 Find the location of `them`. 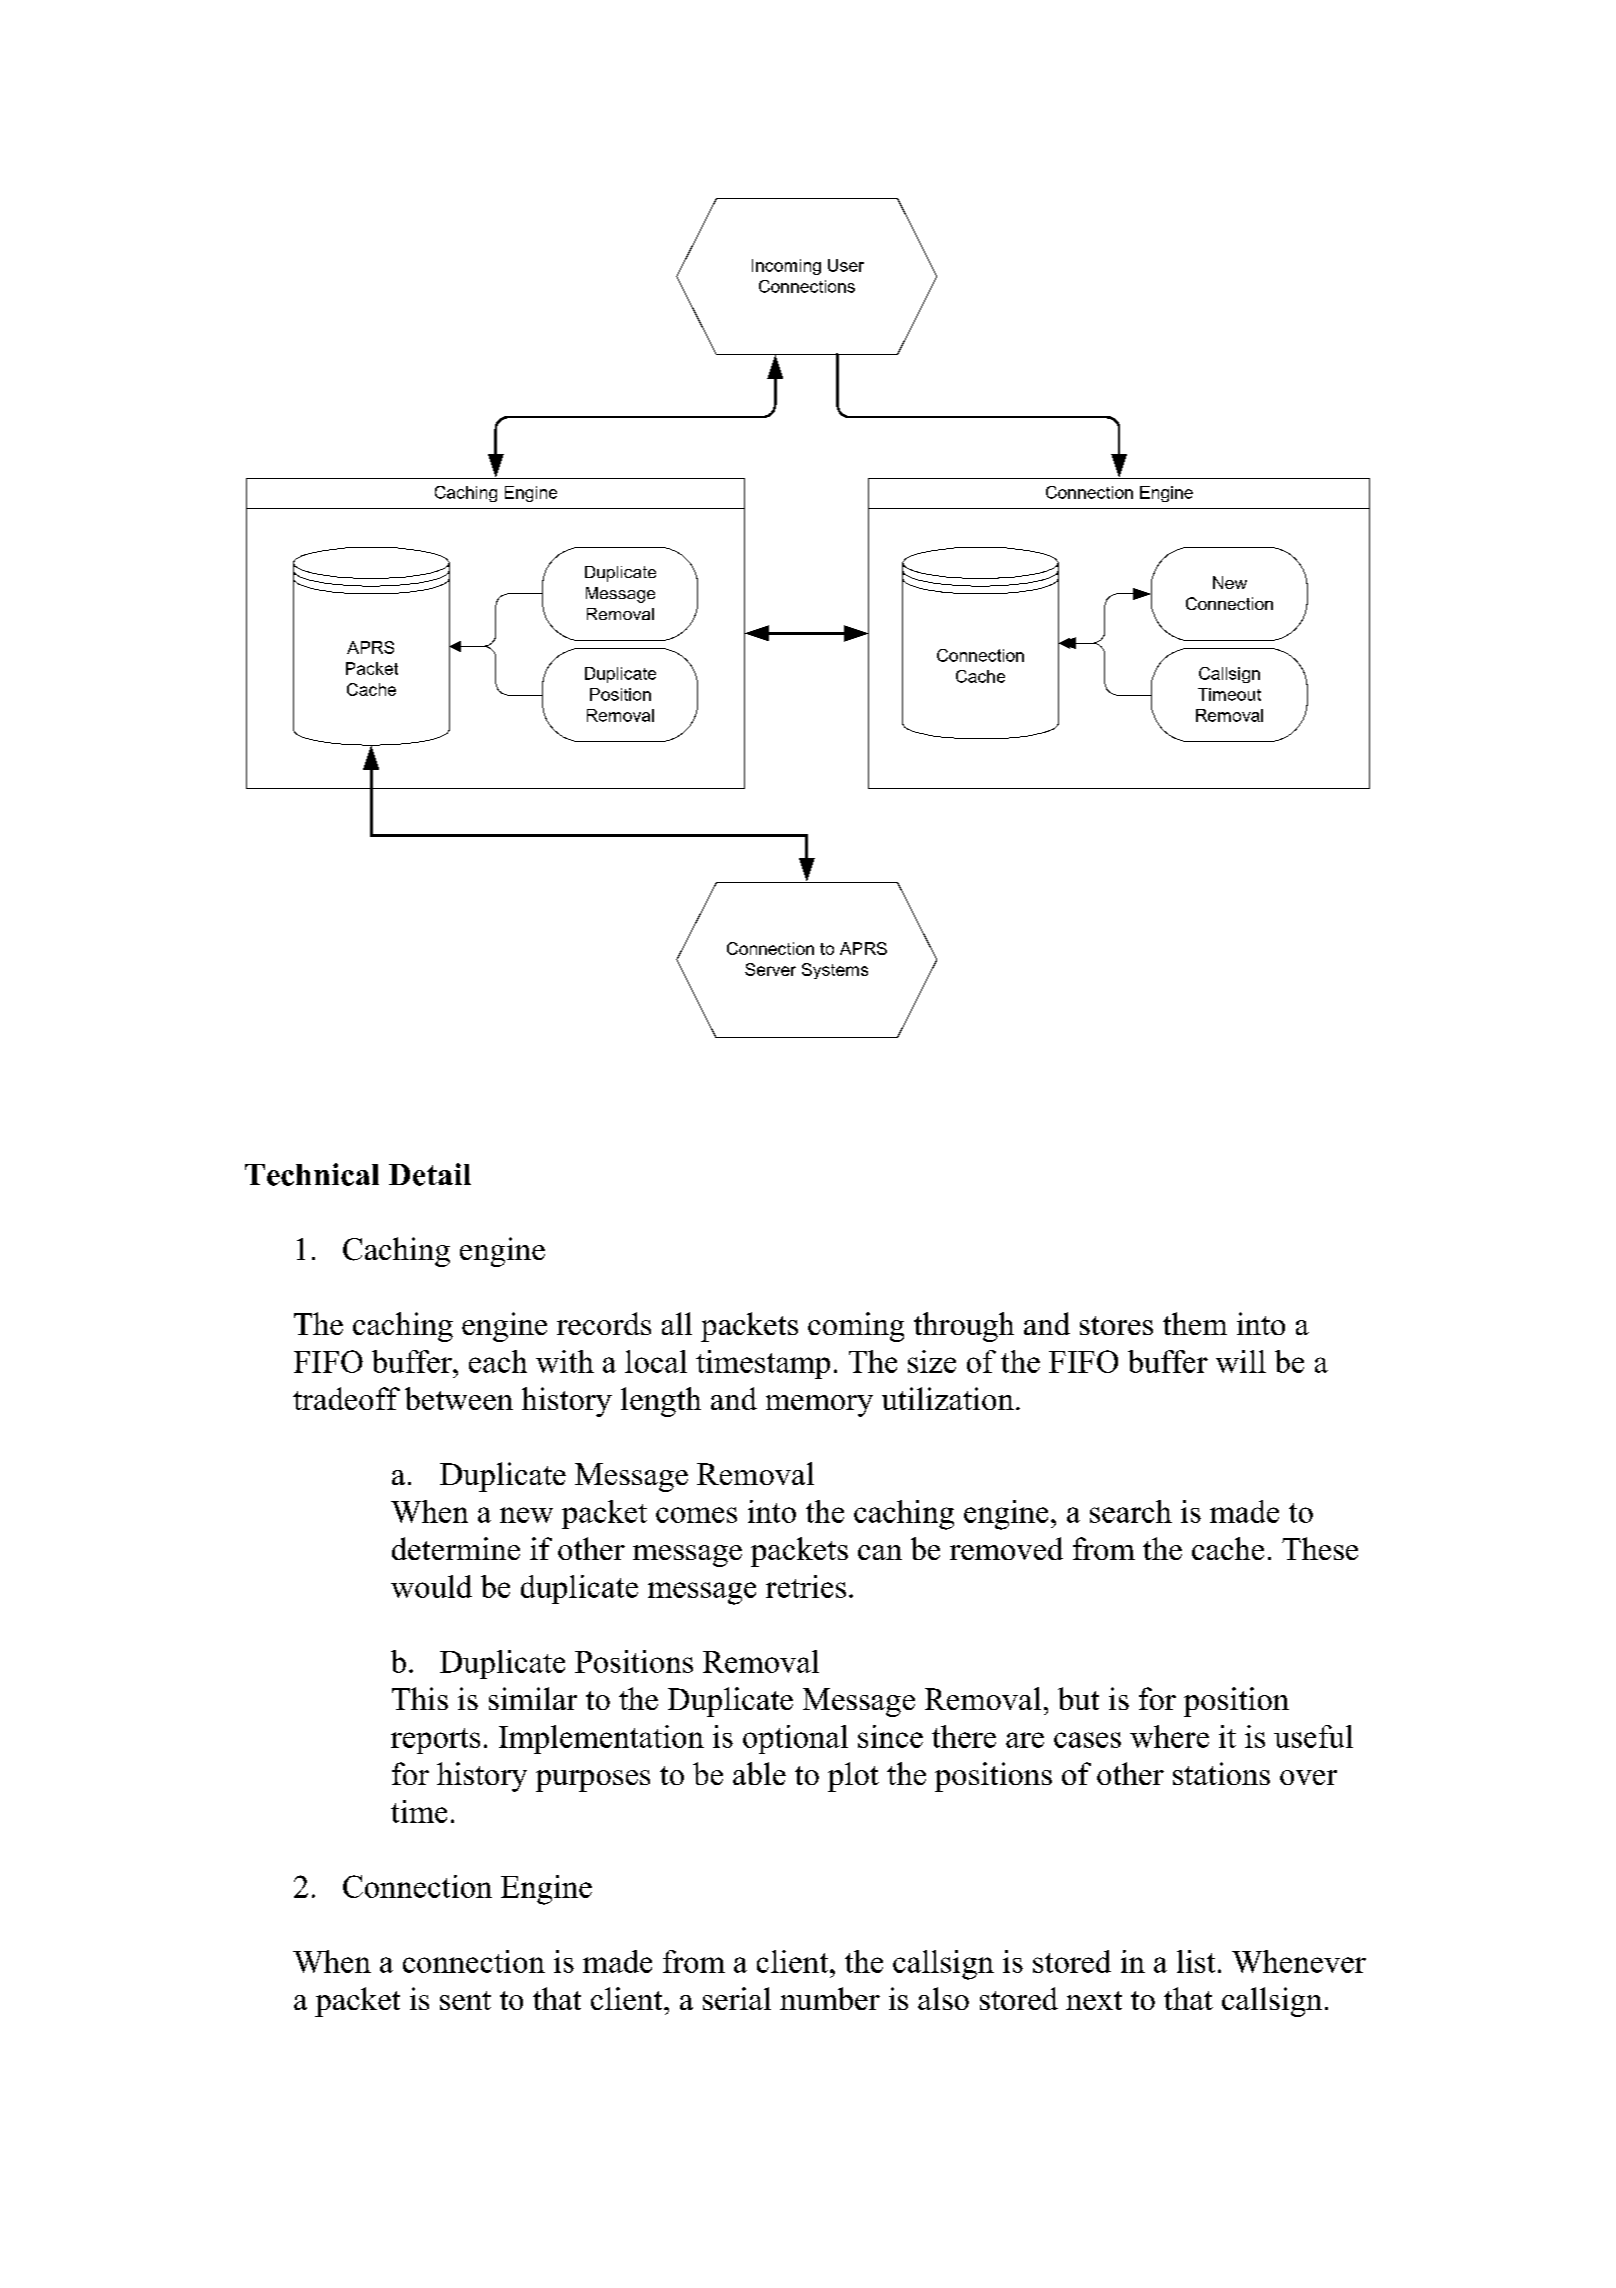

them is located at coordinates (1195, 1323).
